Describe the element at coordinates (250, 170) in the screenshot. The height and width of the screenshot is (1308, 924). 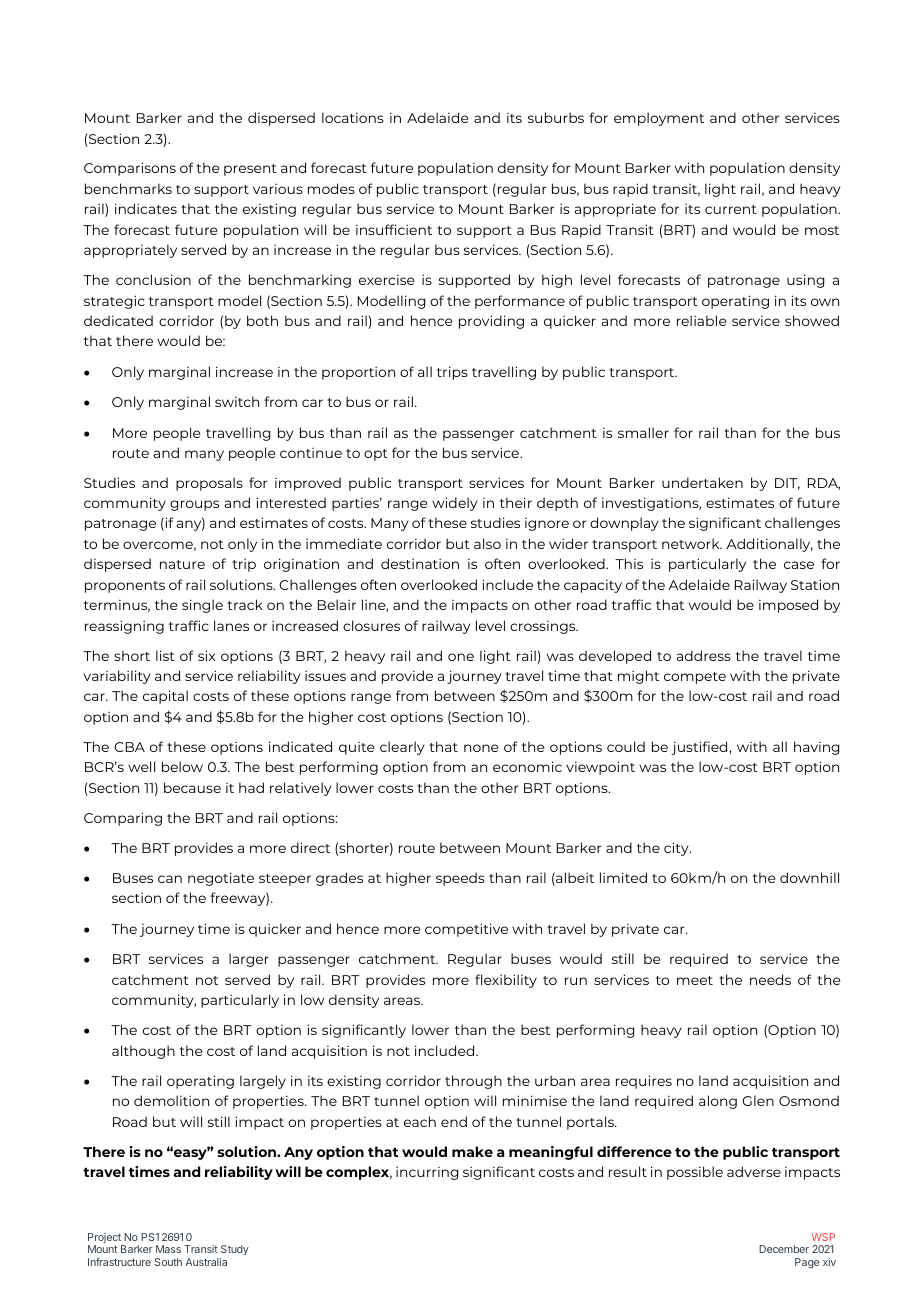
I see `present` at that location.
